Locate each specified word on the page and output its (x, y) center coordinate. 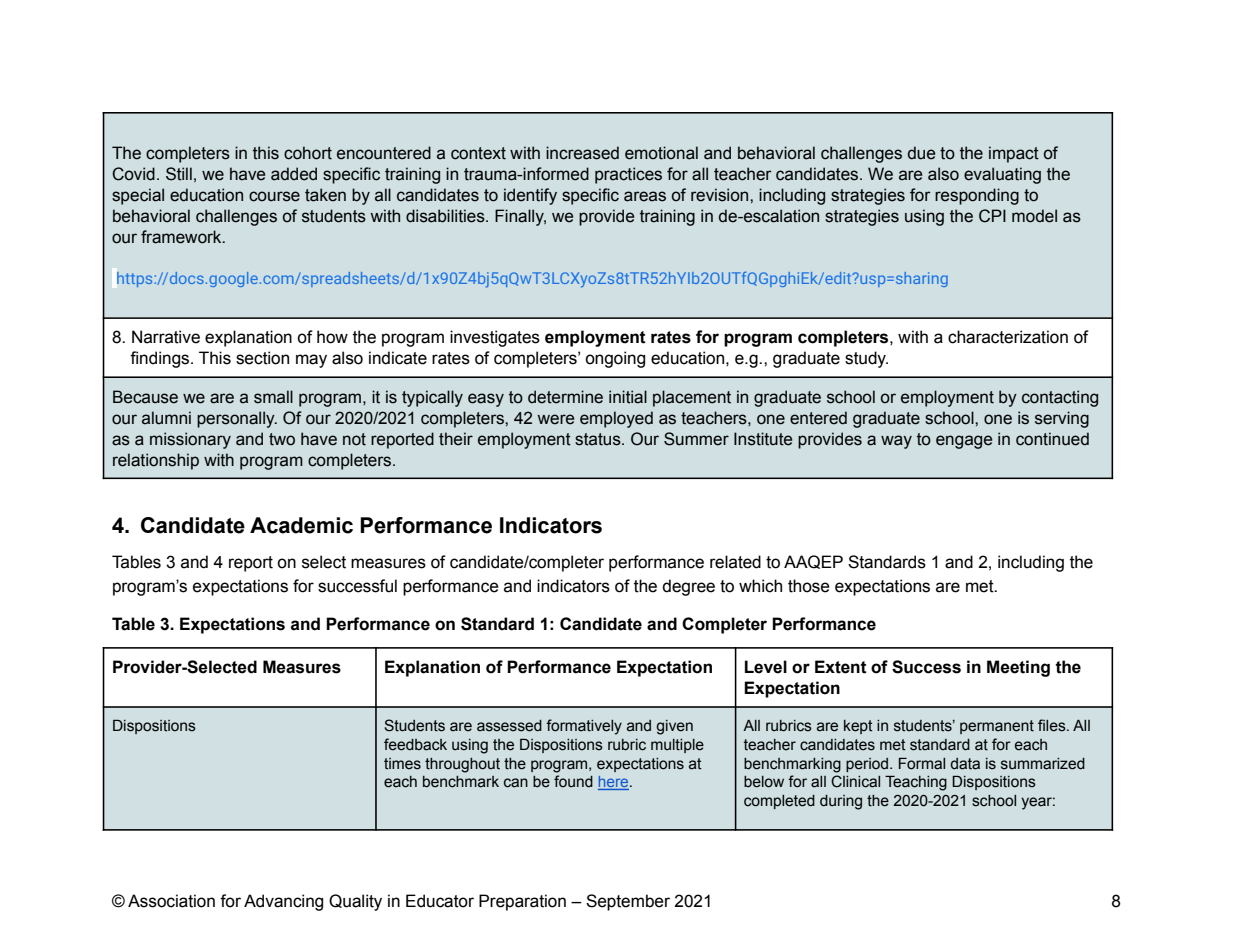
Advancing (283, 902)
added (294, 174)
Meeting (1018, 668)
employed (616, 419)
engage (964, 442)
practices (628, 175)
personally (237, 419)
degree (688, 587)
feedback (415, 744)
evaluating (1002, 175)
